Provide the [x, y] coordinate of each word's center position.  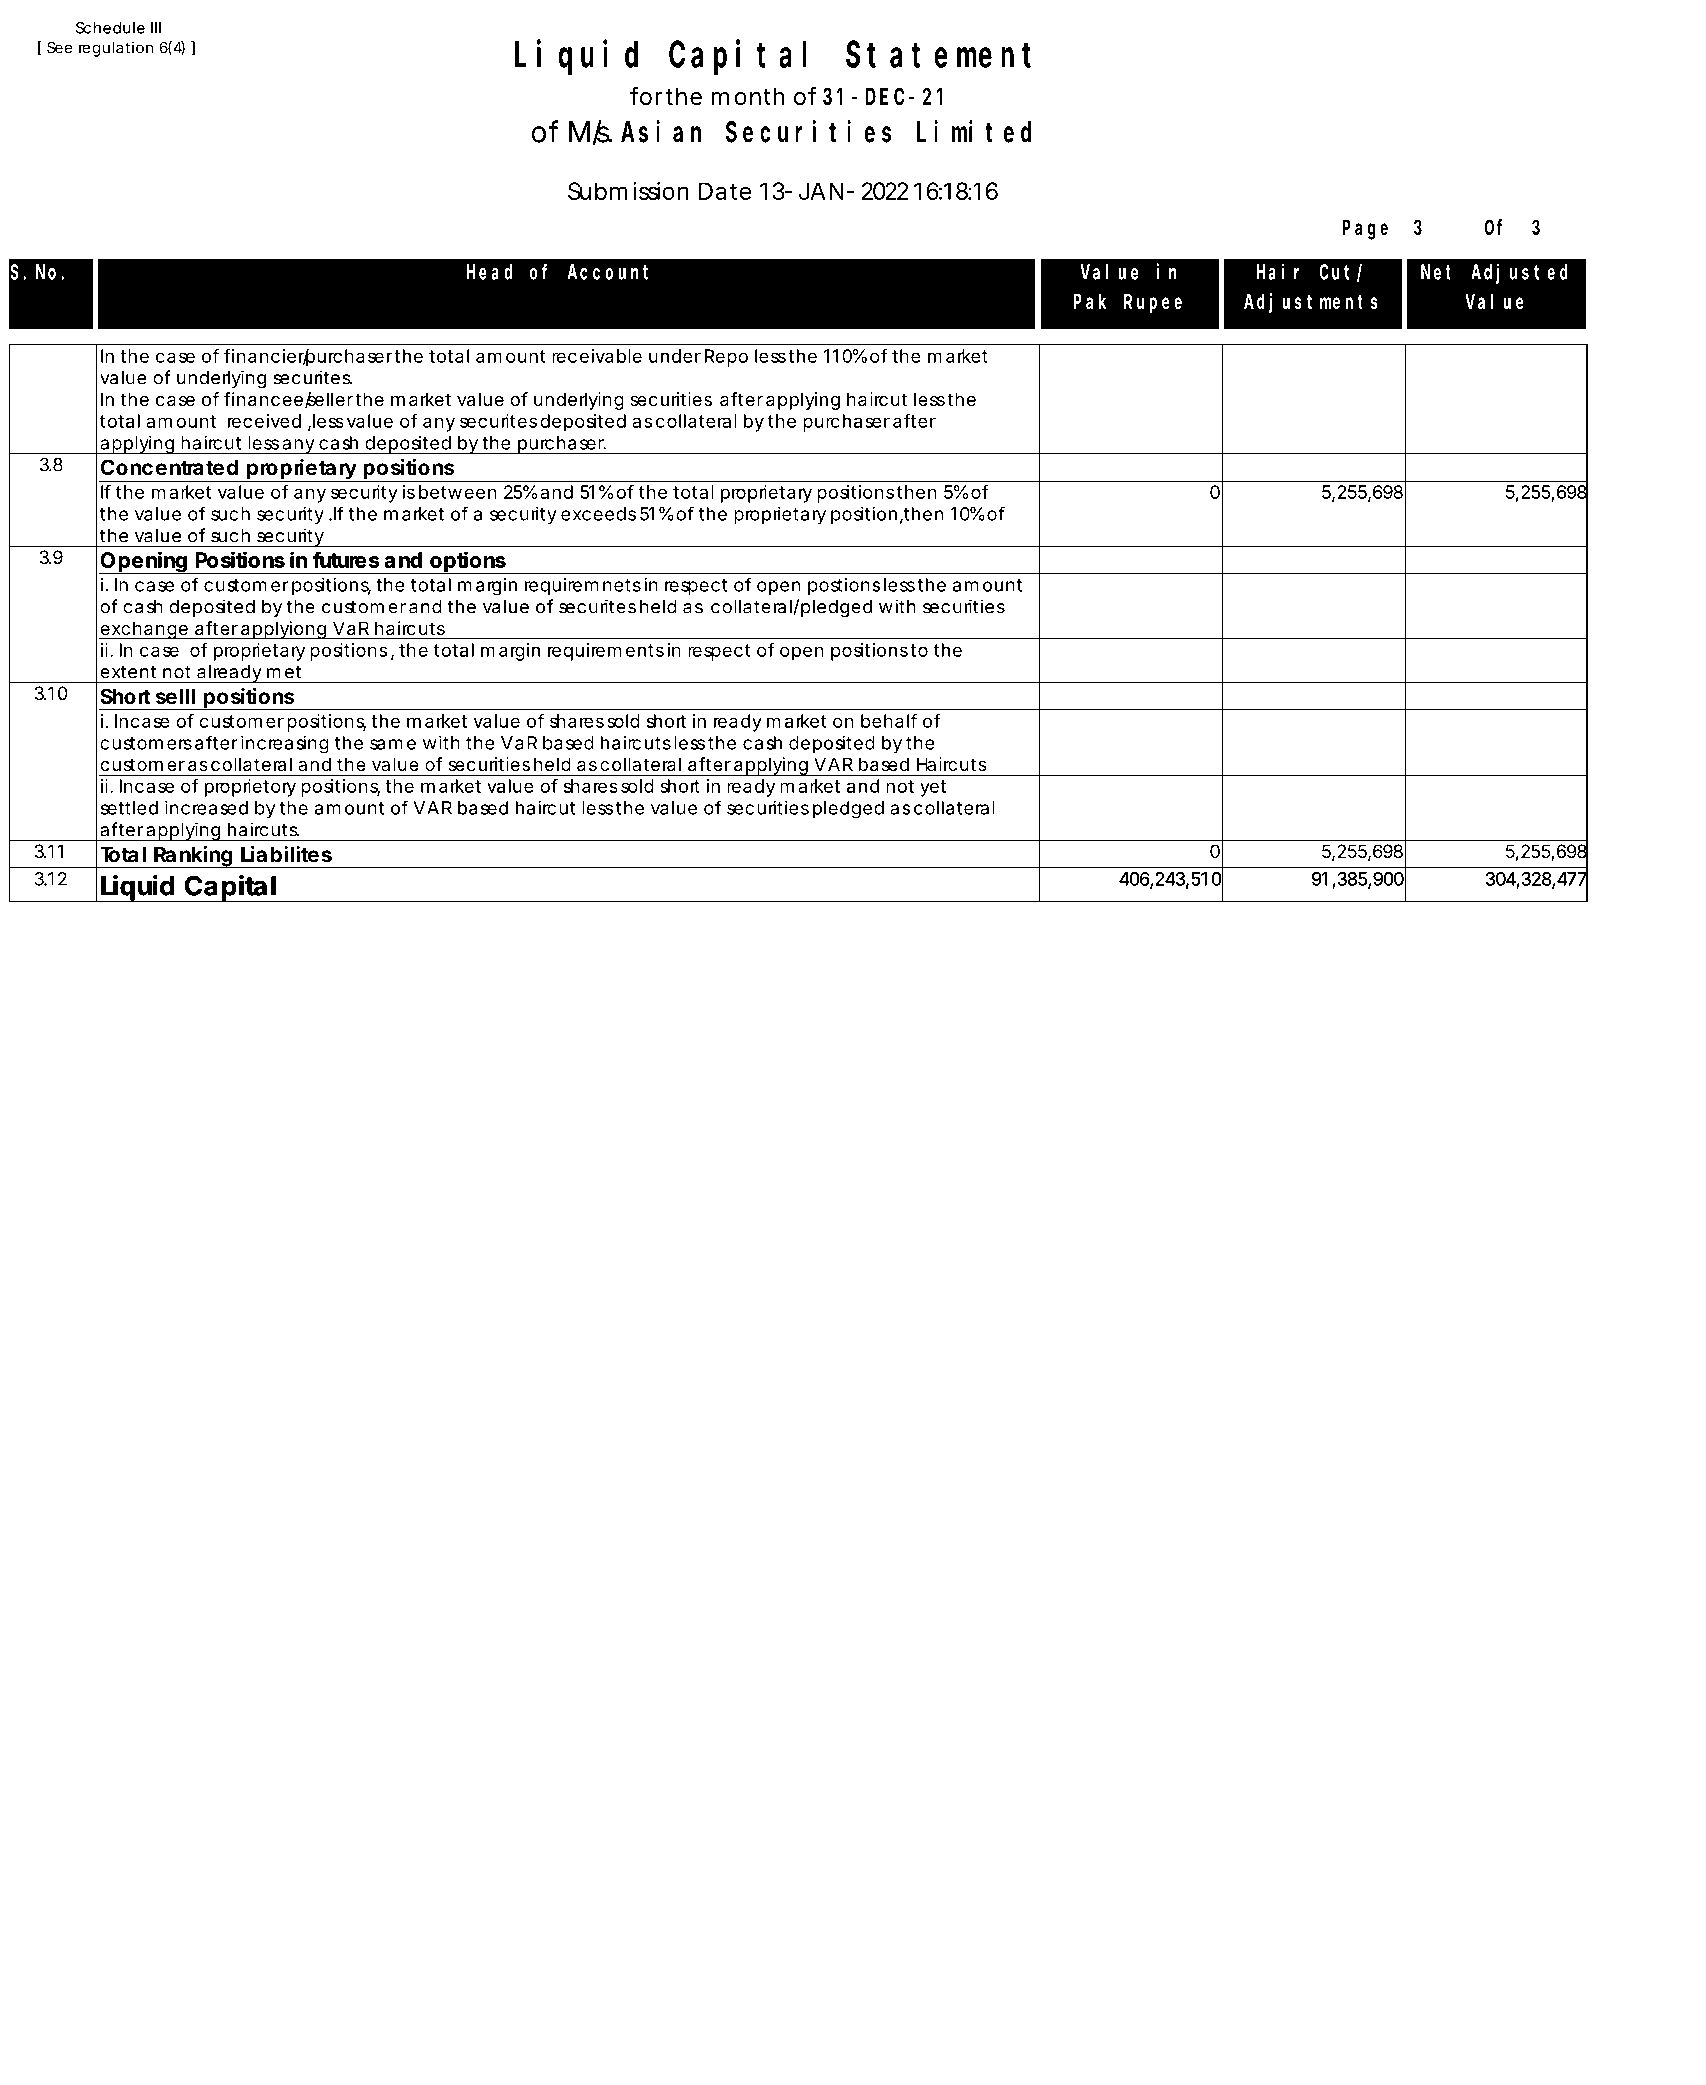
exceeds [598, 514]
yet [933, 788]
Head [489, 272]
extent [128, 672]
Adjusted [1519, 273]
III [156, 28]
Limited [974, 132]
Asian [661, 132]
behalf [889, 720]
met [284, 672]
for [646, 96]
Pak [1090, 301]
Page [1365, 230]
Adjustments [1311, 303]
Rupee [1153, 304]
